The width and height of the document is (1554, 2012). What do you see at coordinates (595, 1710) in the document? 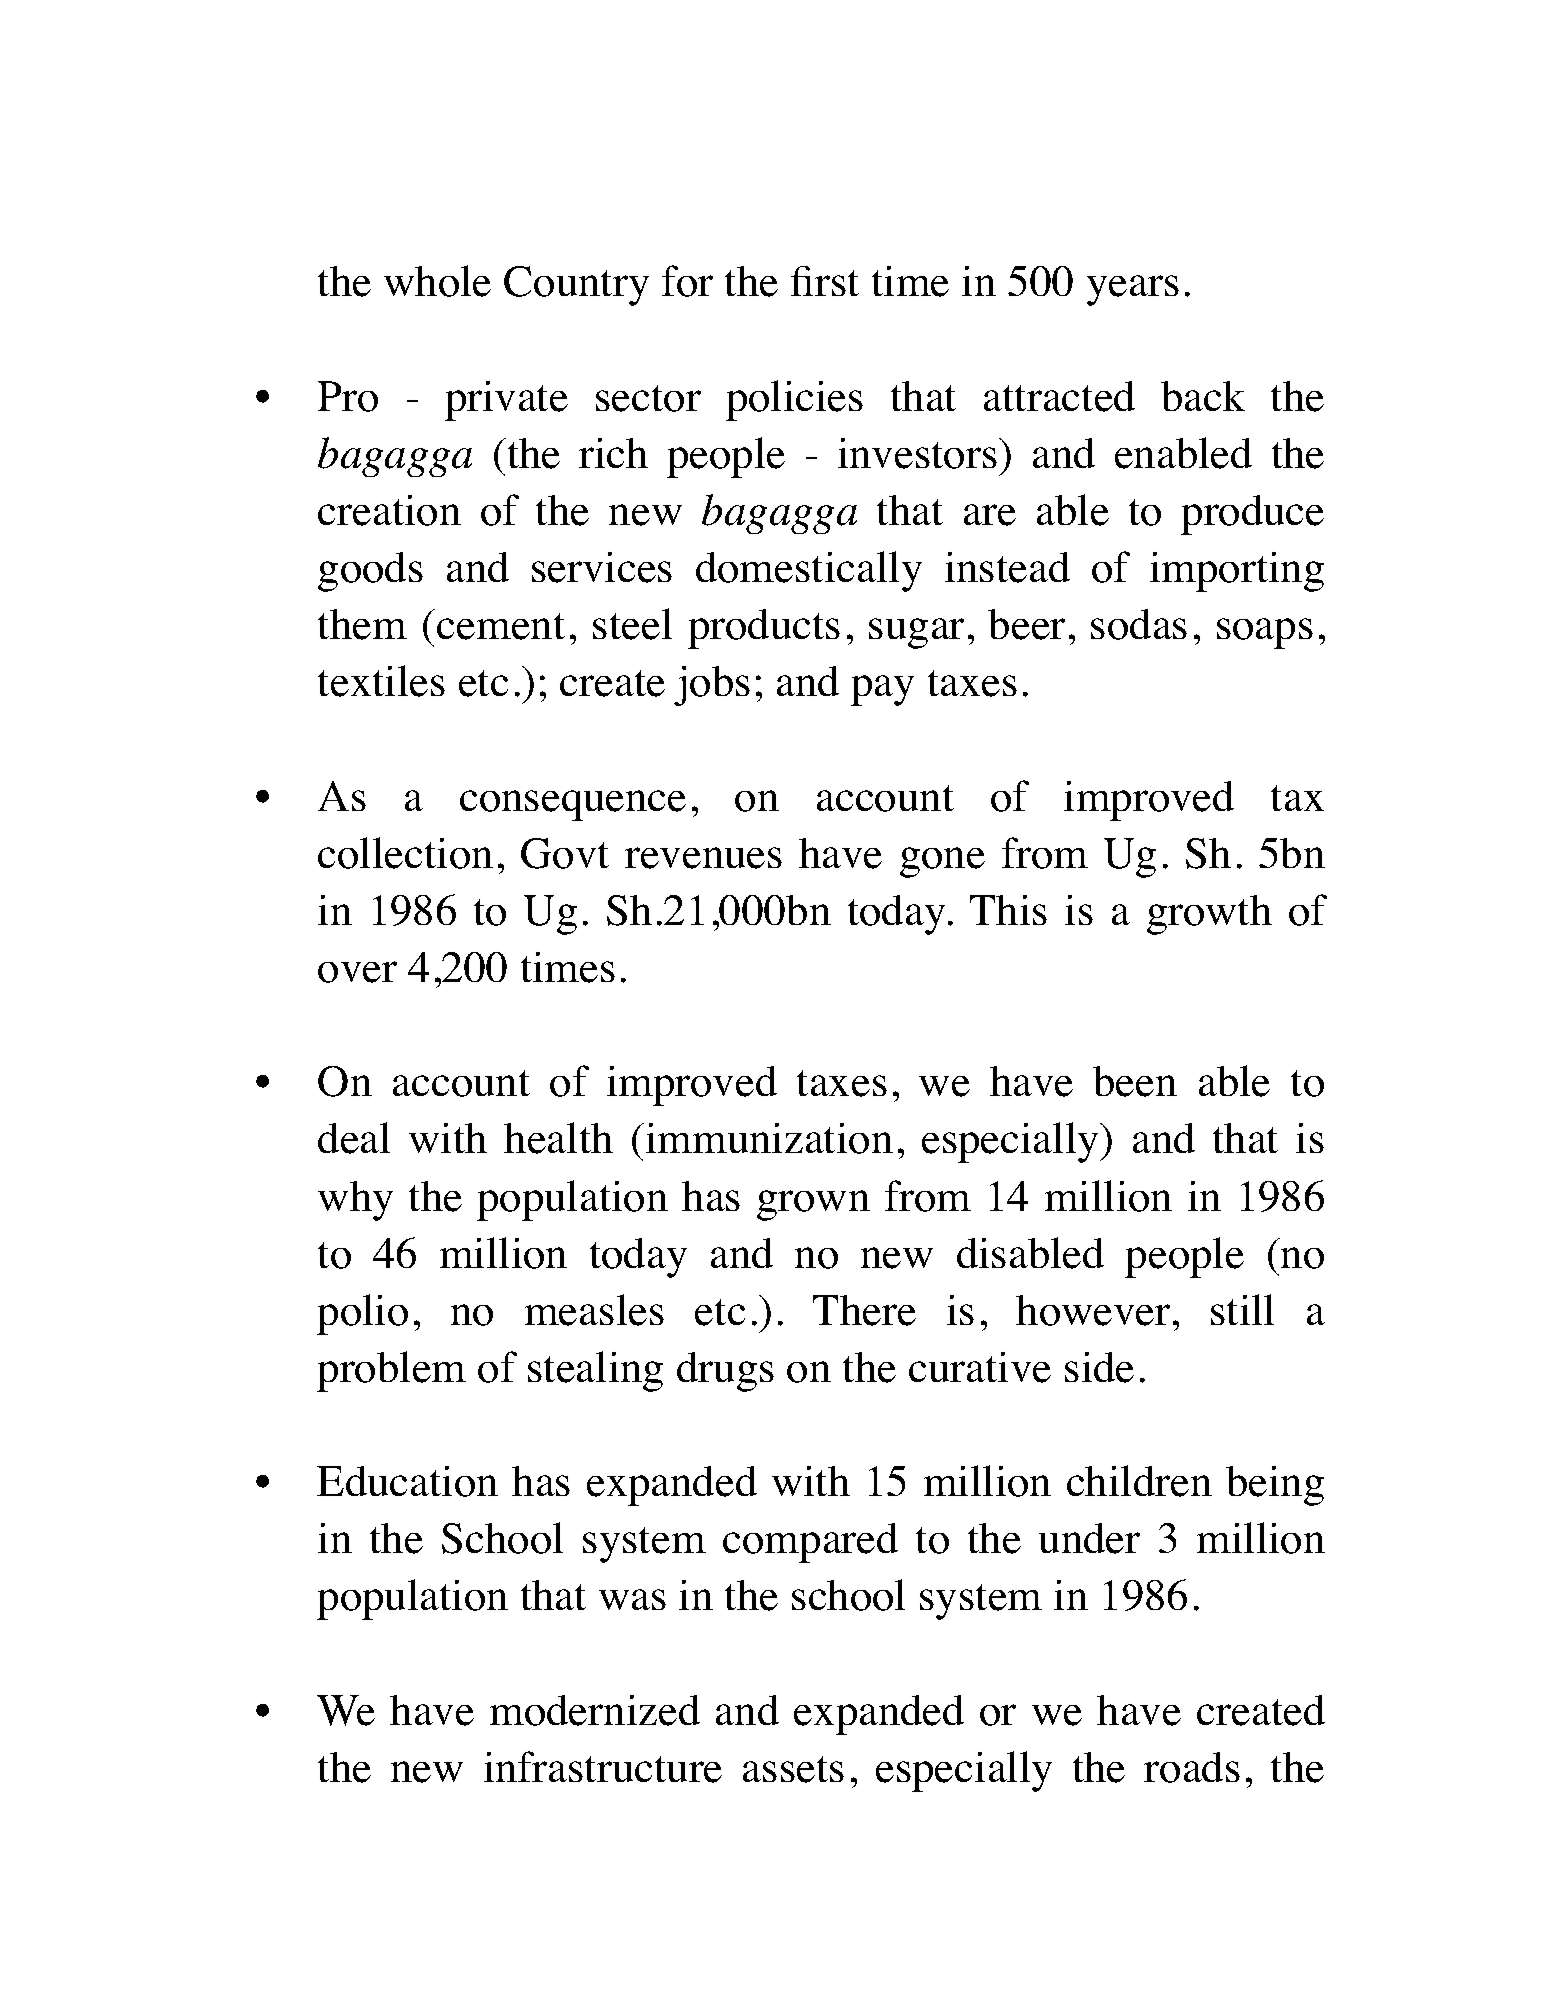
I see `modernized` at bounding box center [595, 1710].
